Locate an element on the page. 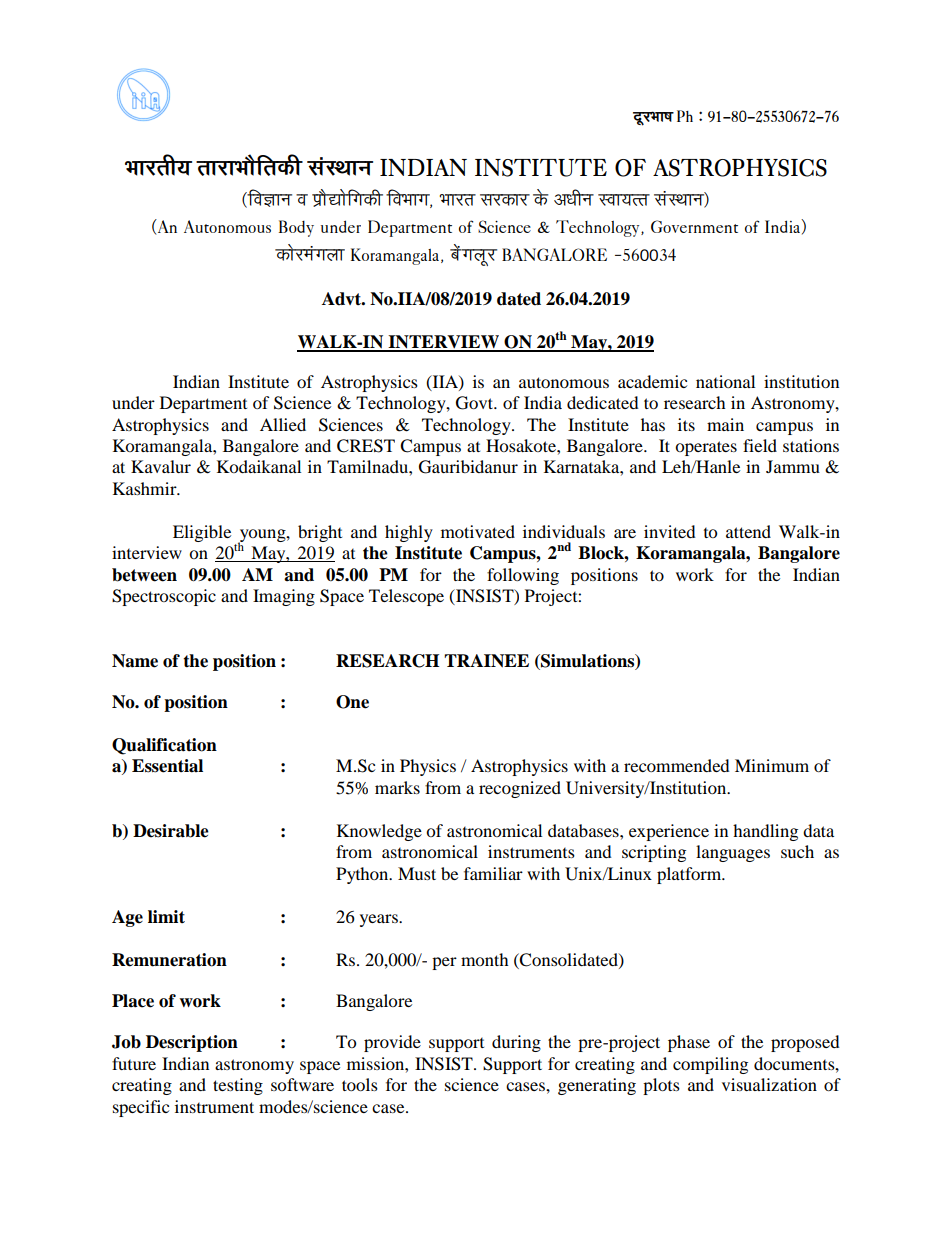 The image size is (952, 1233). Desirable is located at coordinates (171, 831).
